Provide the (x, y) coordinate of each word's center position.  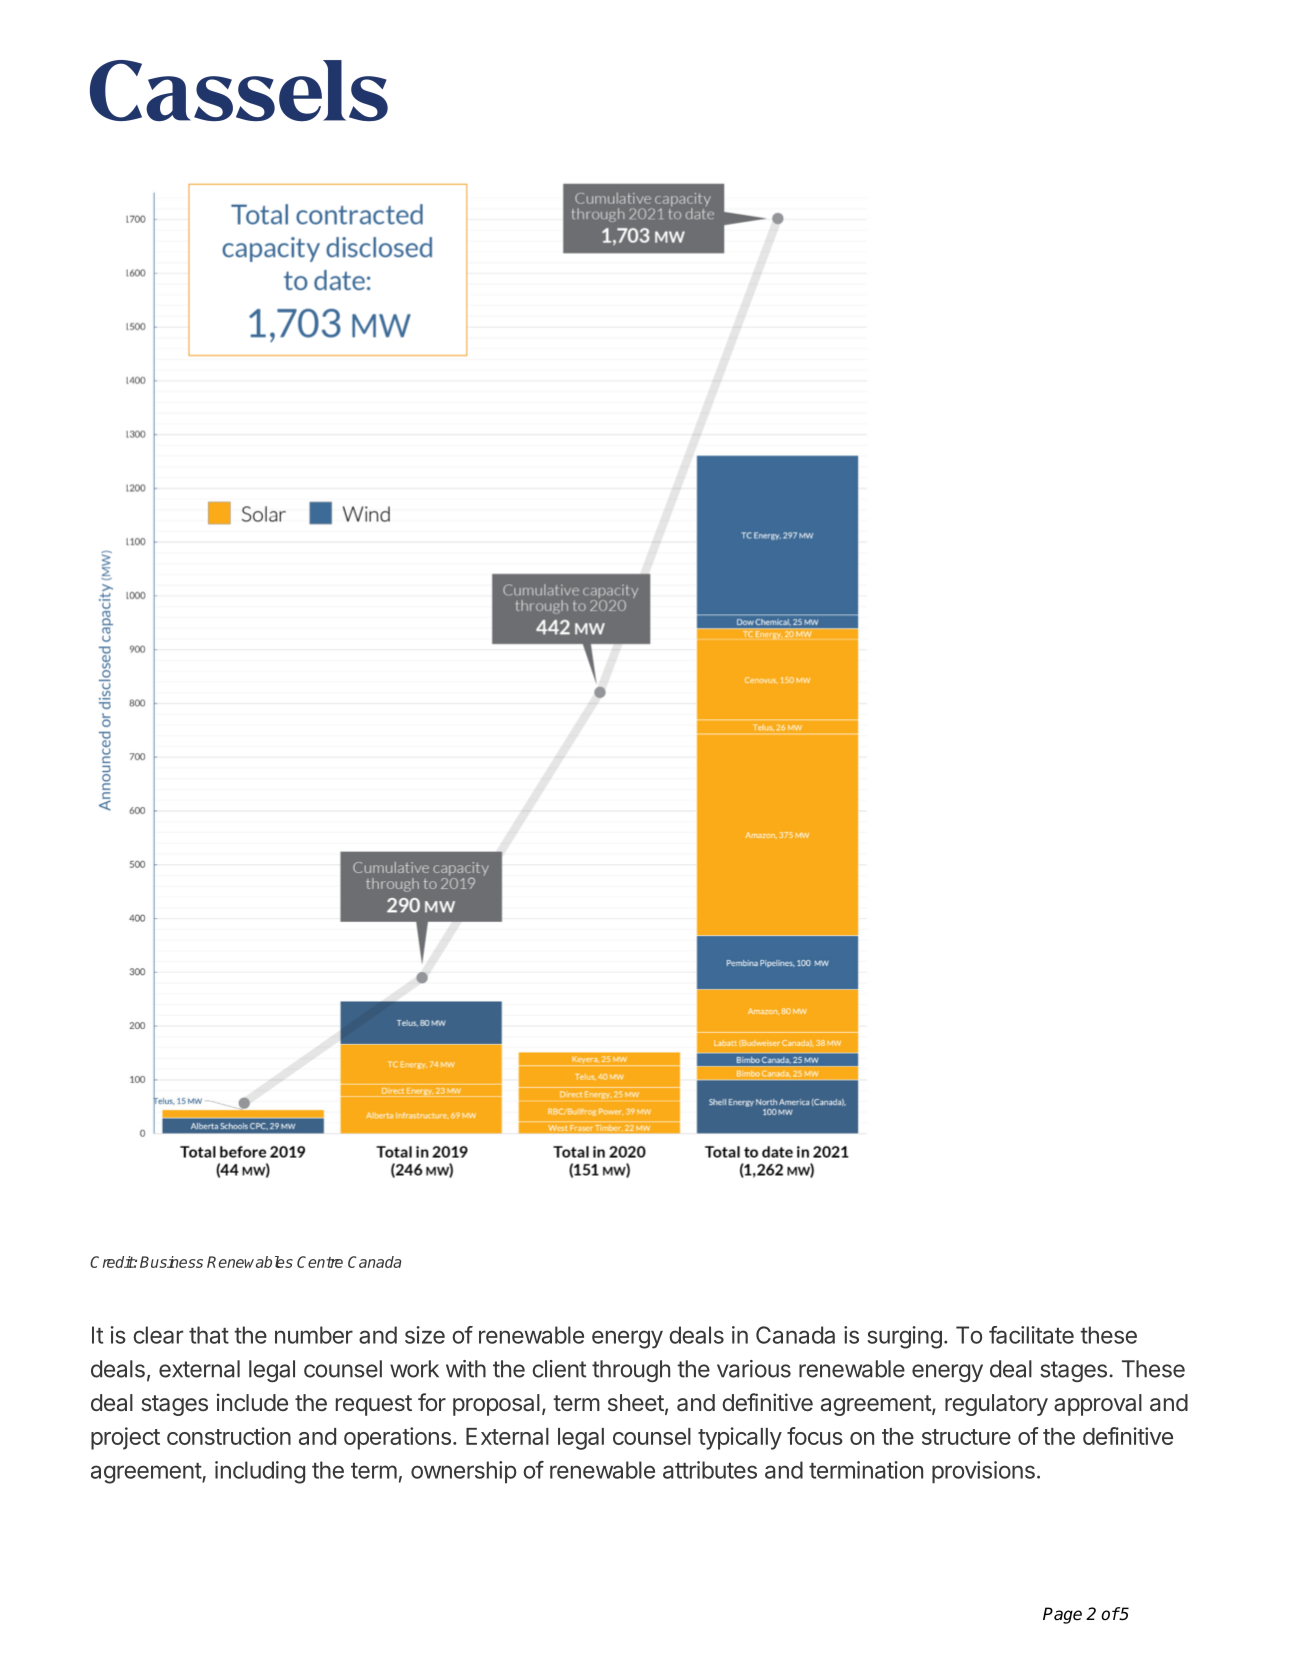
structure (966, 1437)
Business (171, 1262)
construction (229, 1436)
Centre (320, 1262)
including (260, 1472)
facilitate (1031, 1335)
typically (740, 1438)
